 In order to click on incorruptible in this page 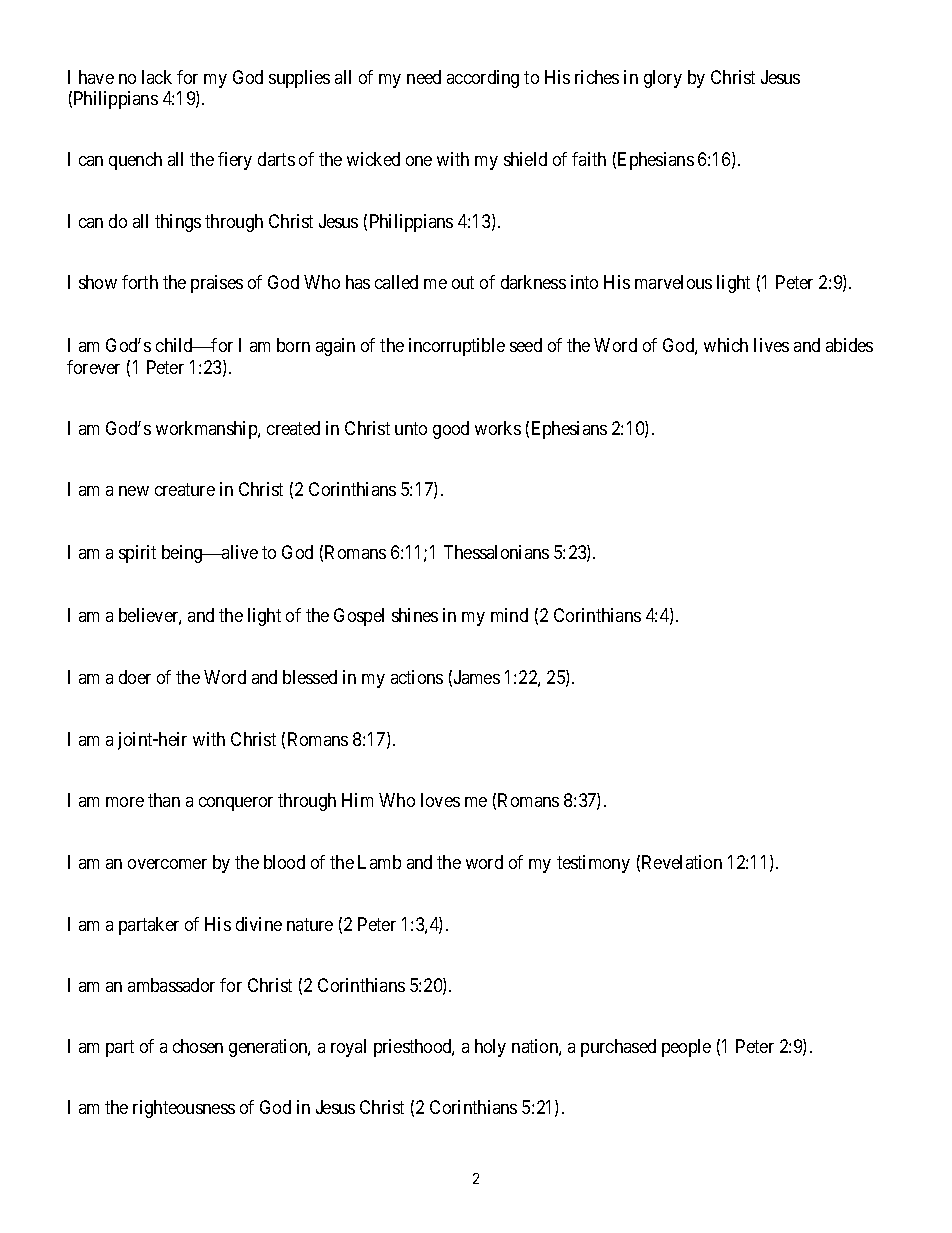, I will do `click(457, 347)`.
